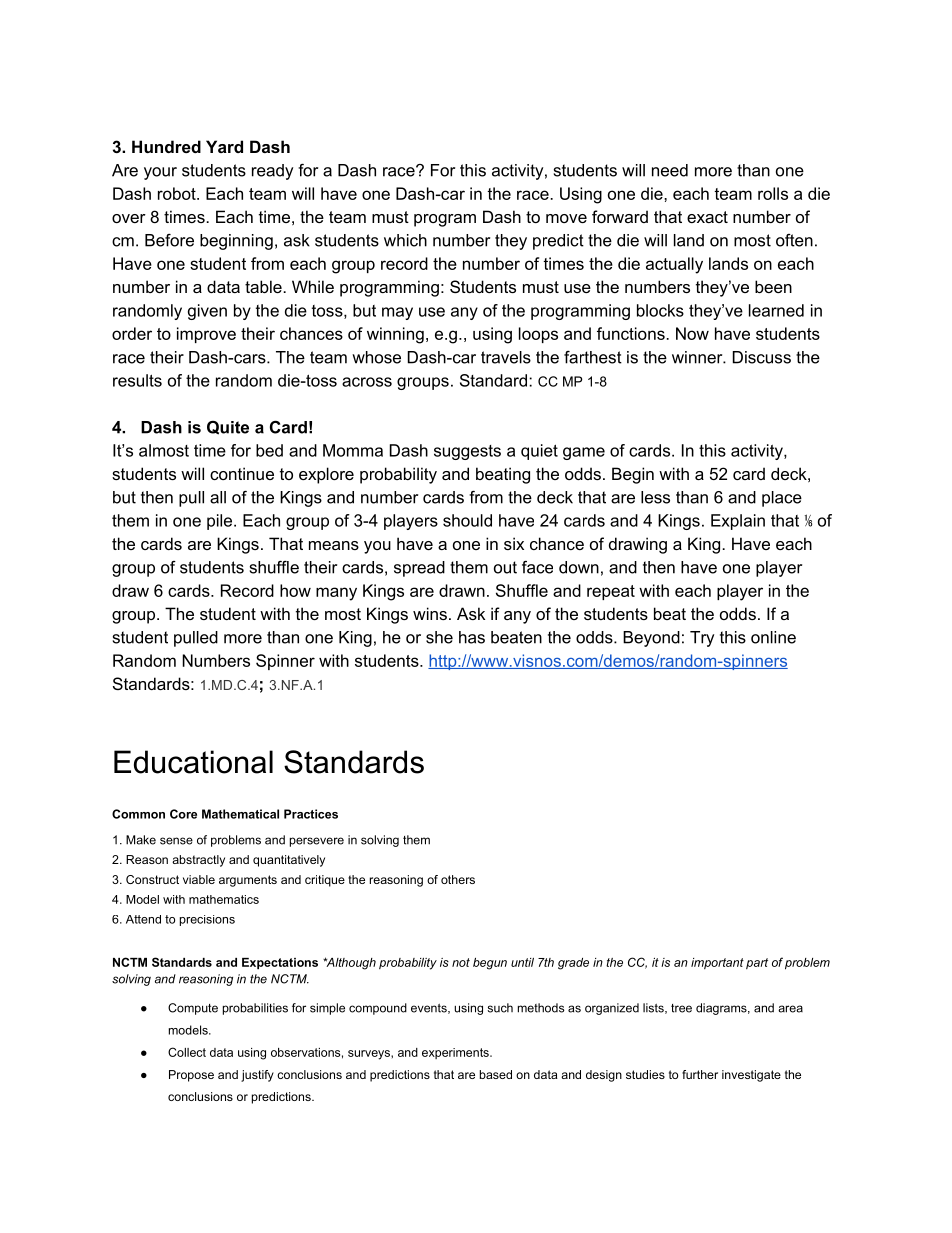 The height and width of the image is (1233, 952). Describe the element at coordinates (670, 170) in the image. I see `need` at that location.
